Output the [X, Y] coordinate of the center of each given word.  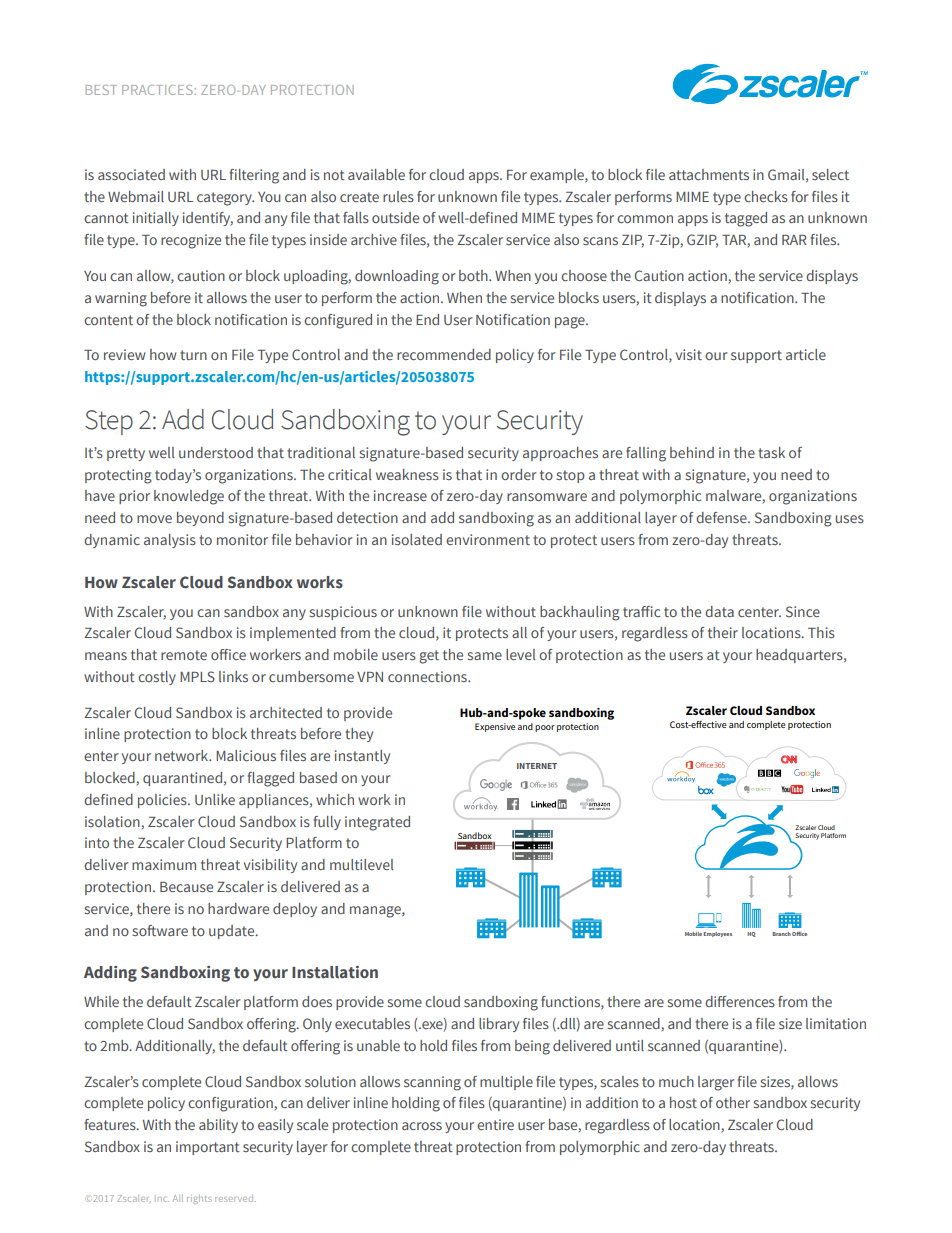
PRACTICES [157, 90]
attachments [709, 174]
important [208, 1148]
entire [495, 1124]
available [376, 174]
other [733, 1102]
